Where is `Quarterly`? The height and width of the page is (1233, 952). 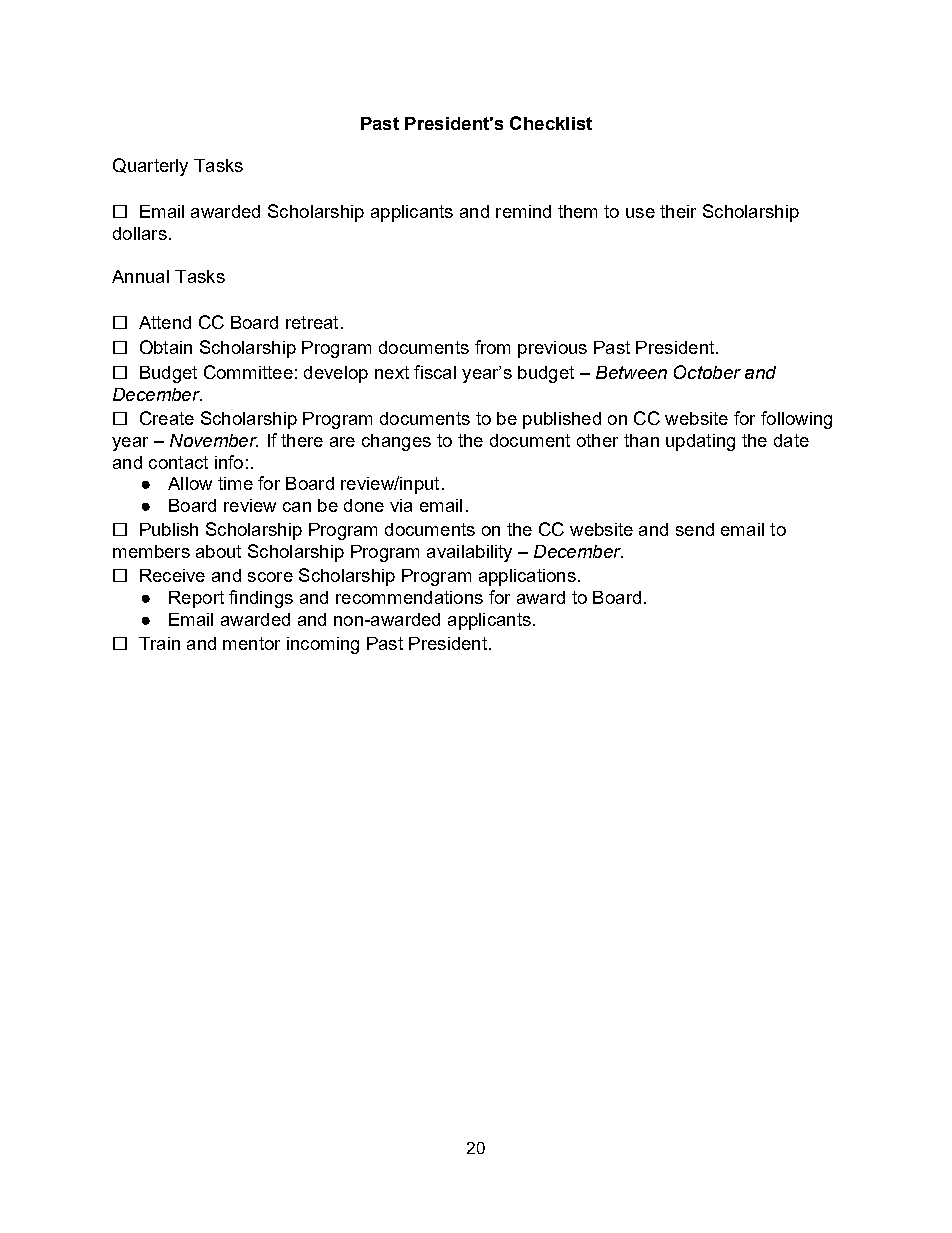 Quarterly is located at coordinates (150, 167).
